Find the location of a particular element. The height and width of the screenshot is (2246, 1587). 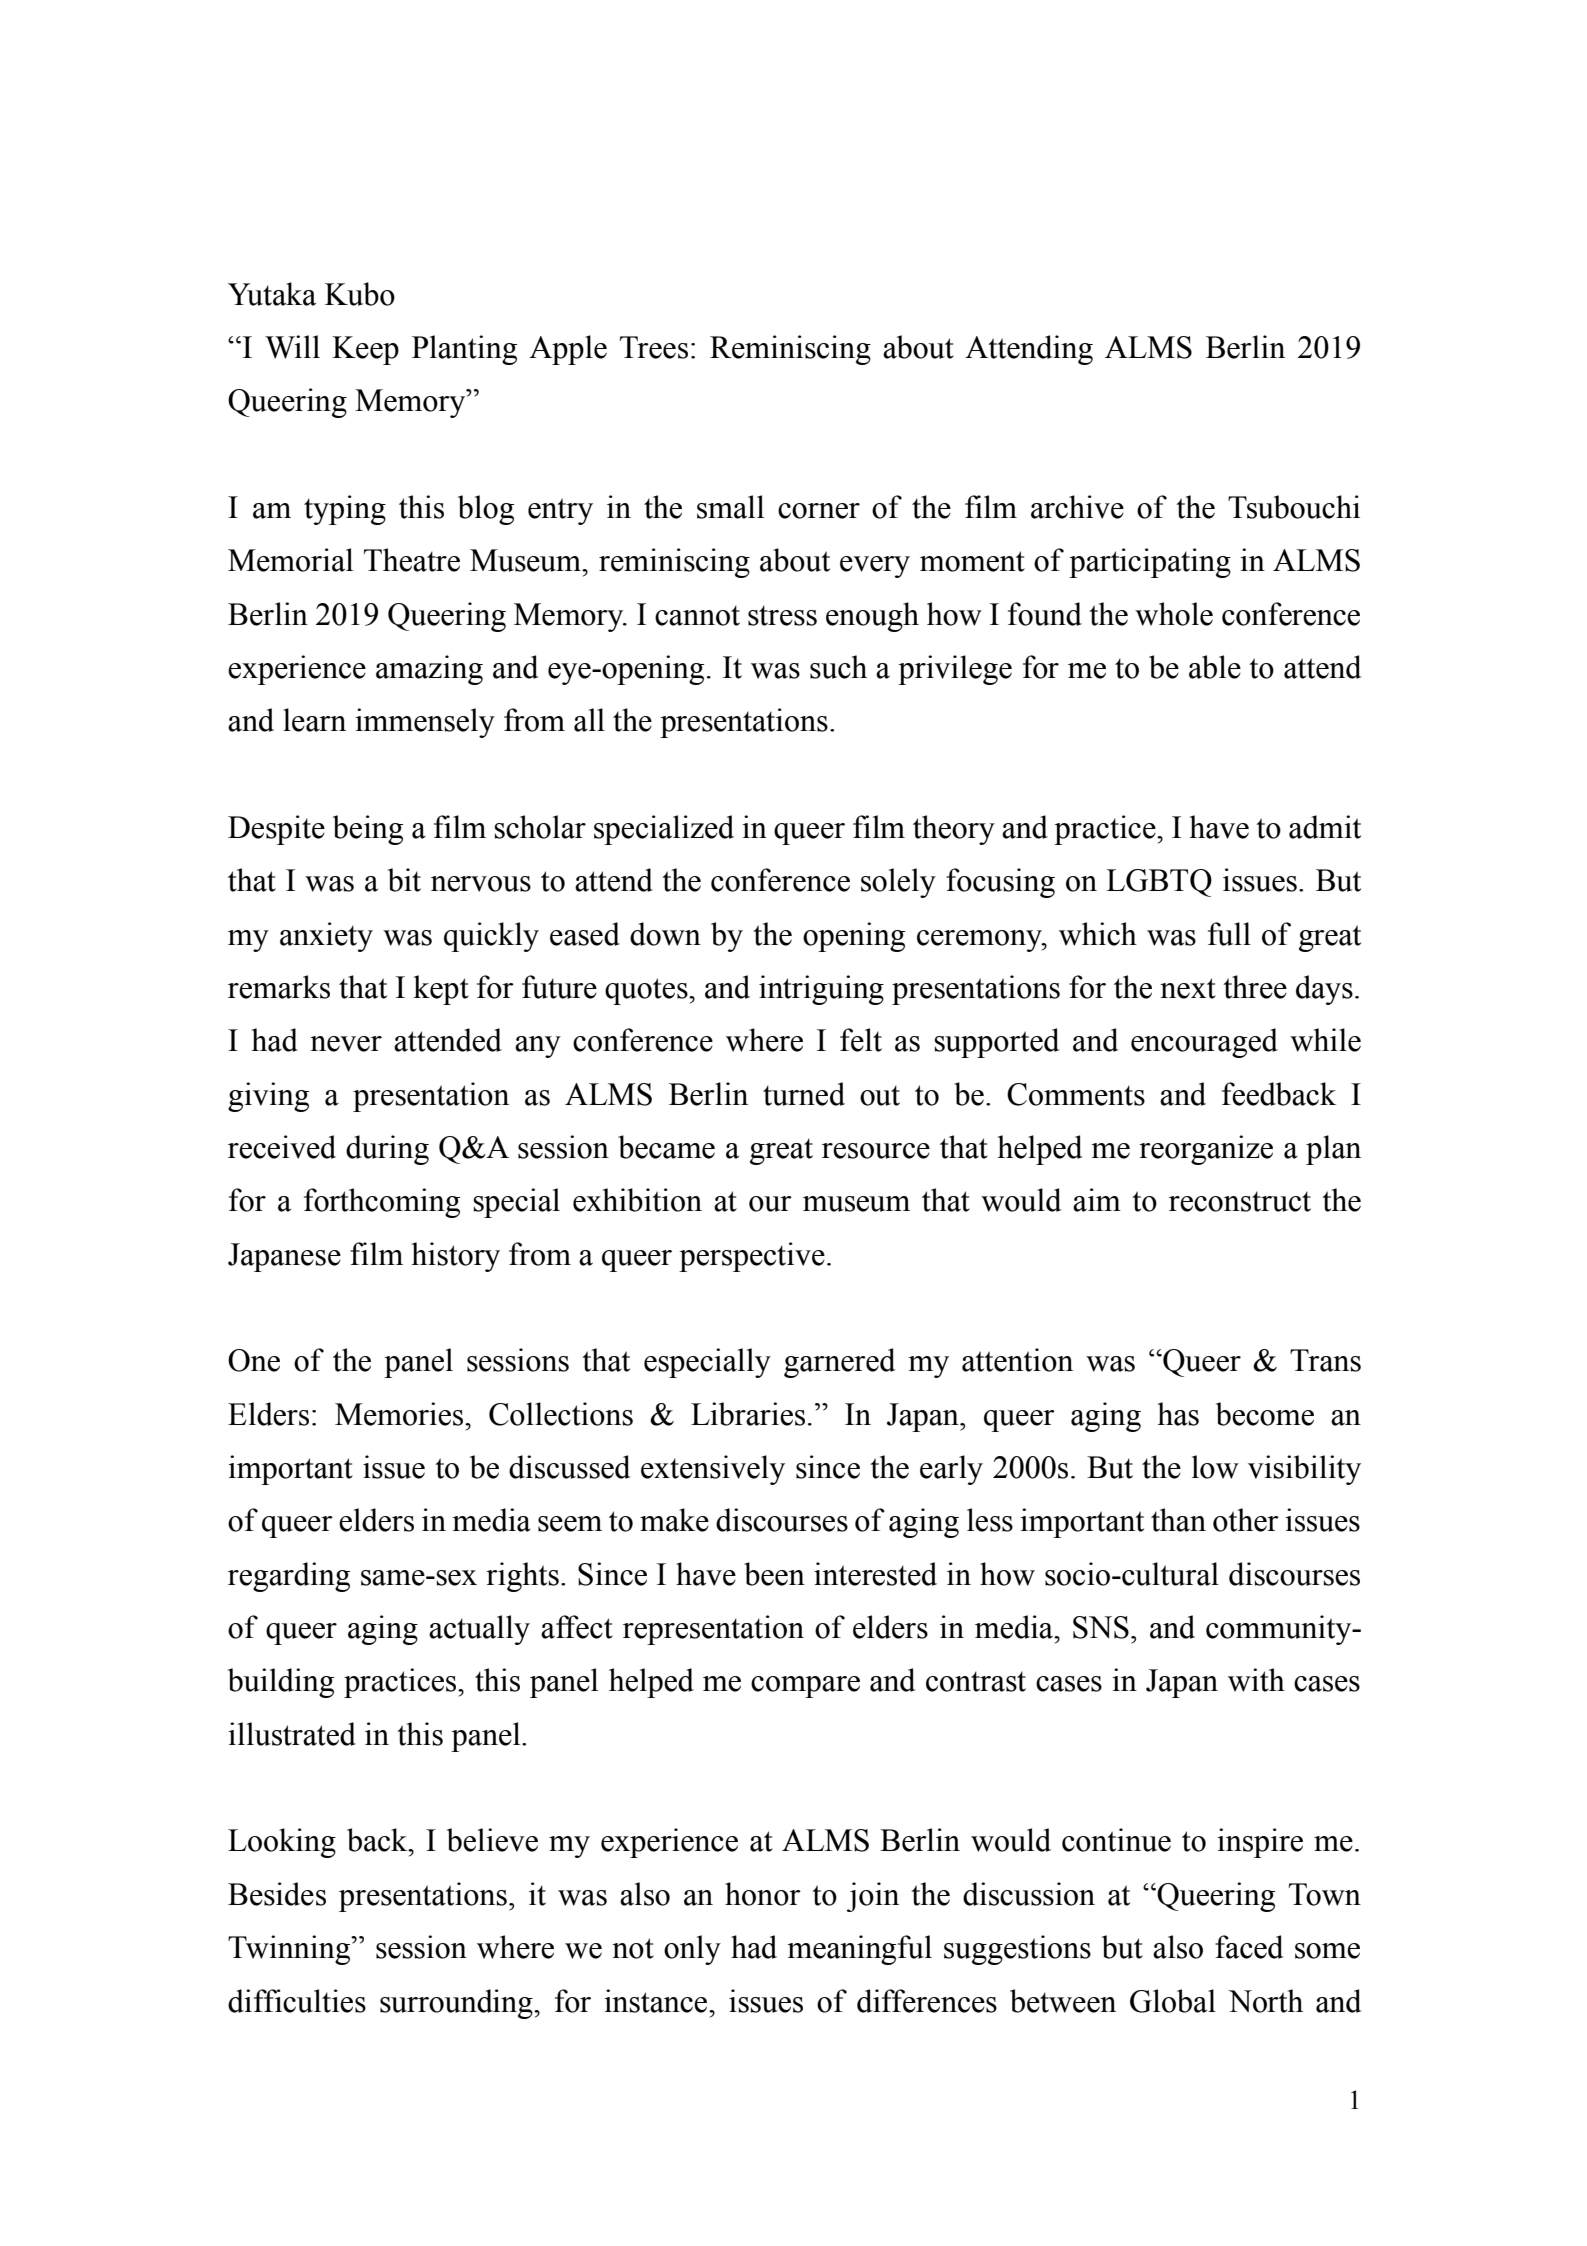

Trees is located at coordinates (654, 347).
